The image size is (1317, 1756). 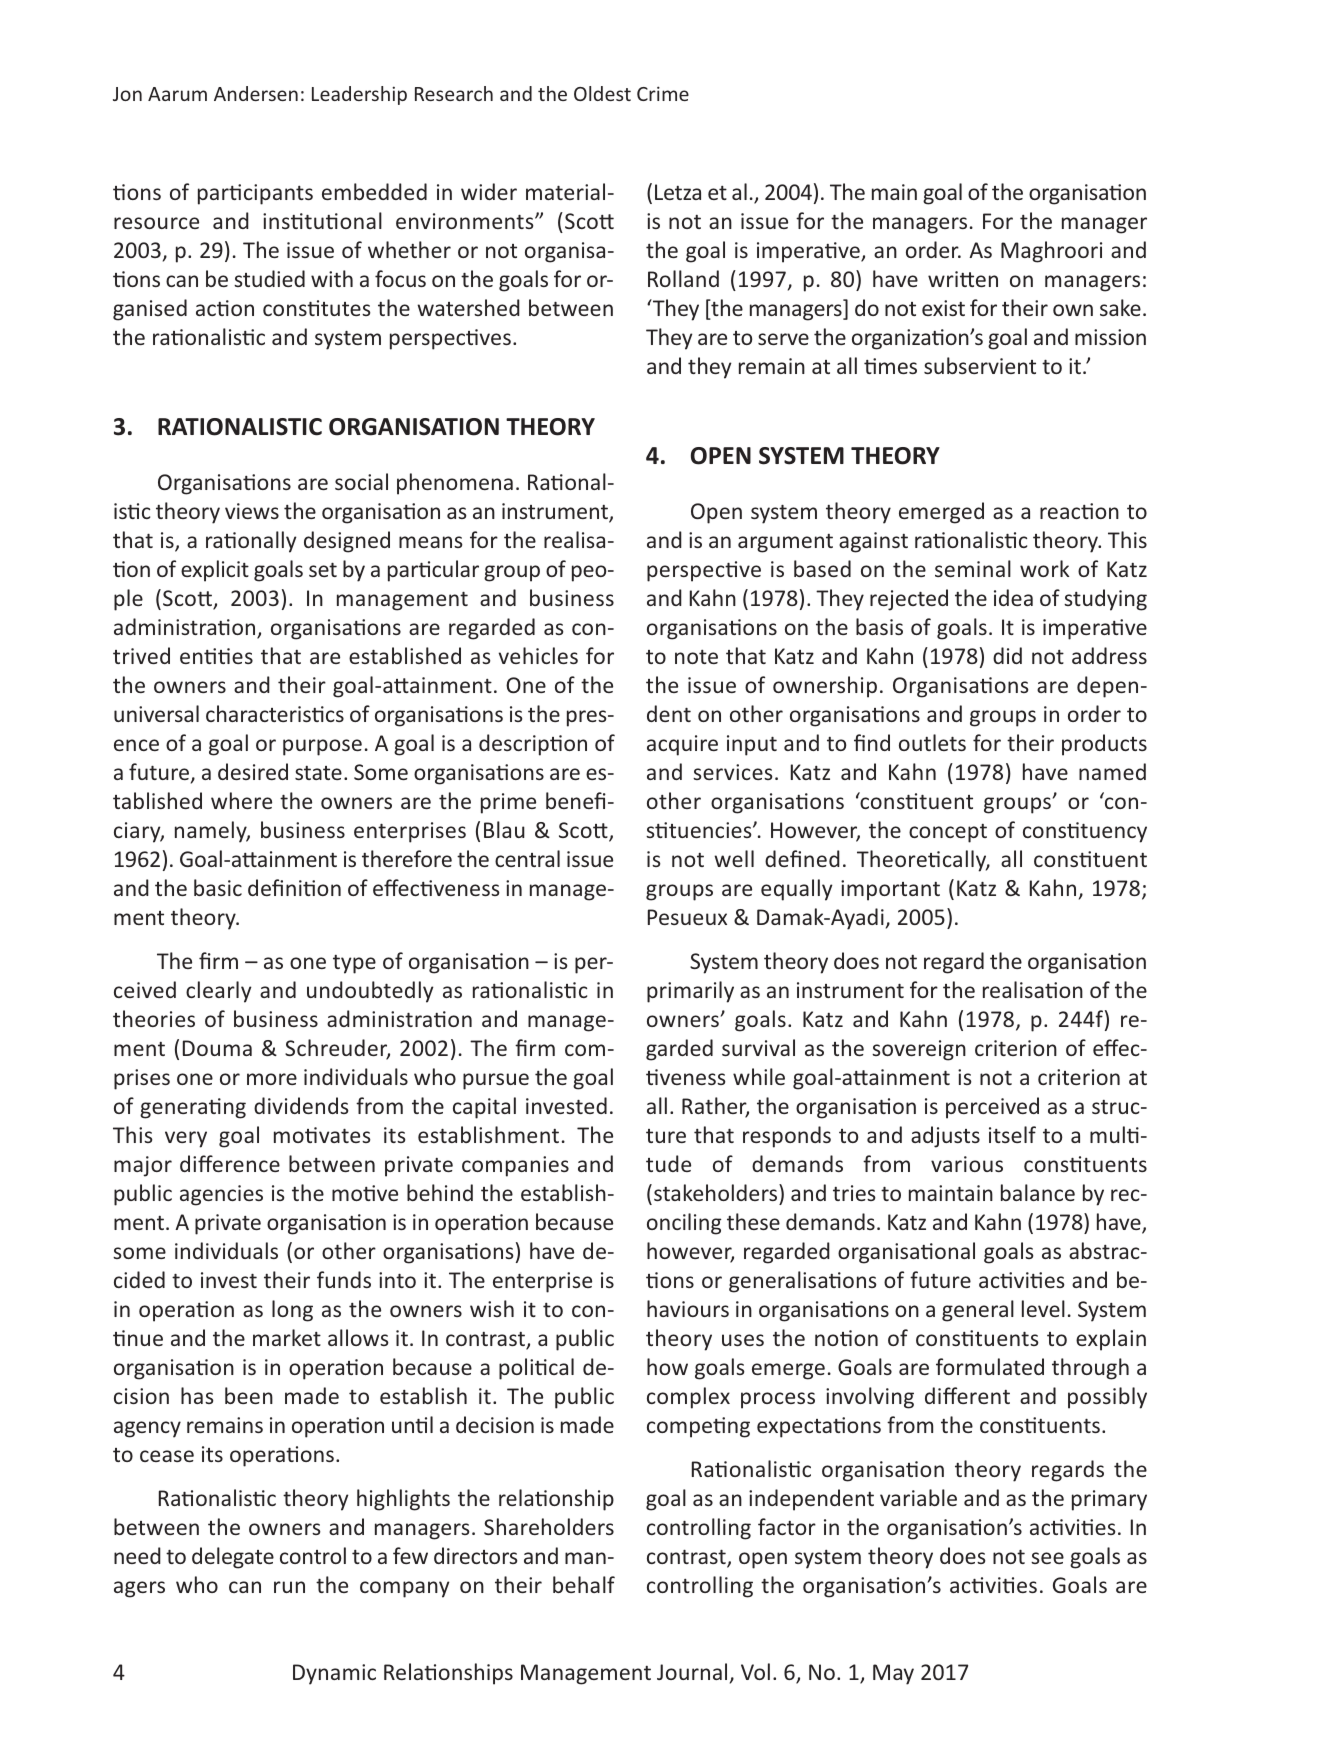 What do you see at coordinates (717, 1192) in the screenshot?
I see `stakeholders` at bounding box center [717, 1192].
